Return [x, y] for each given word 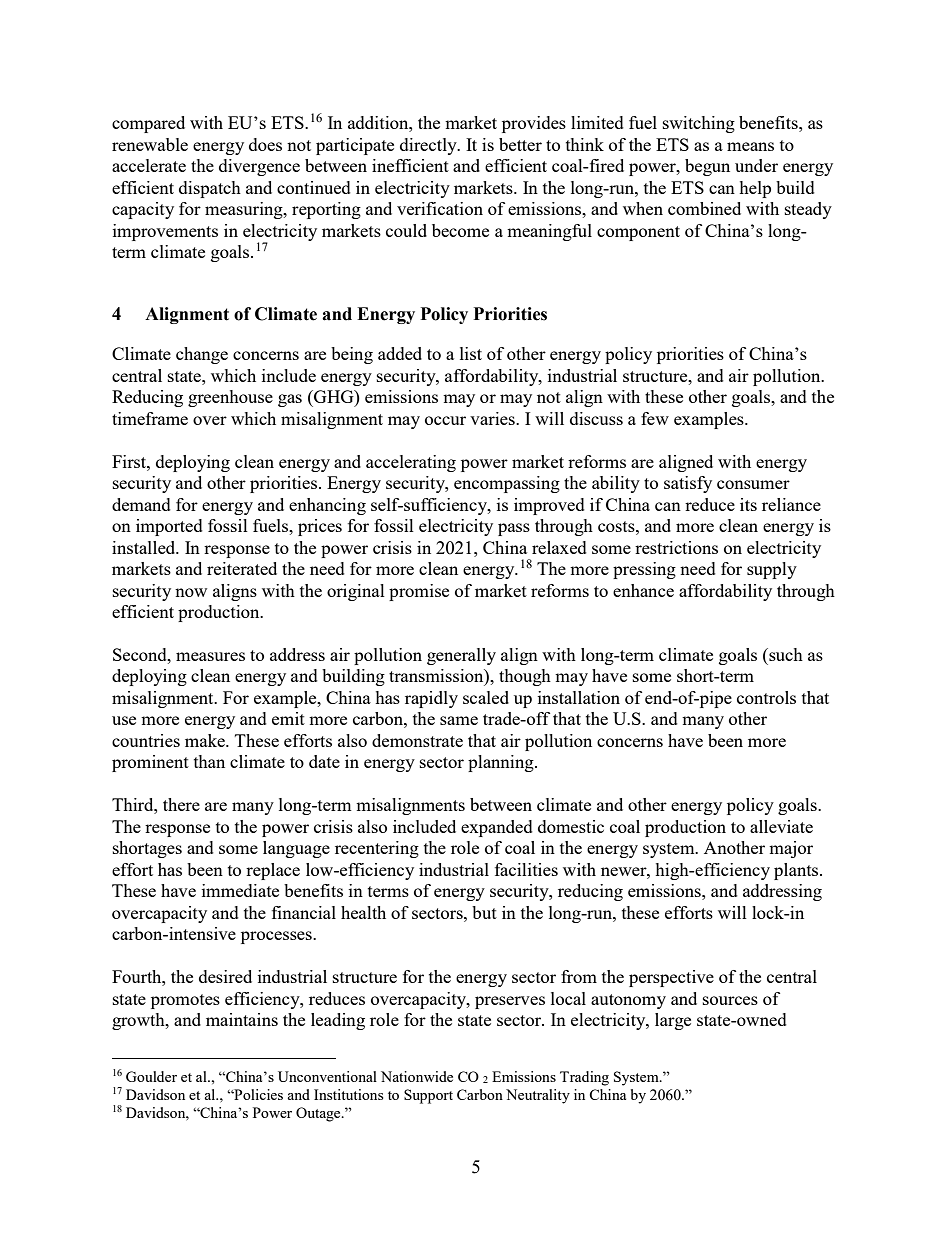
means [750, 146]
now [191, 592]
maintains [242, 1019]
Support [428, 1096]
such [785, 654]
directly [429, 146]
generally [461, 656]
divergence [259, 167]
